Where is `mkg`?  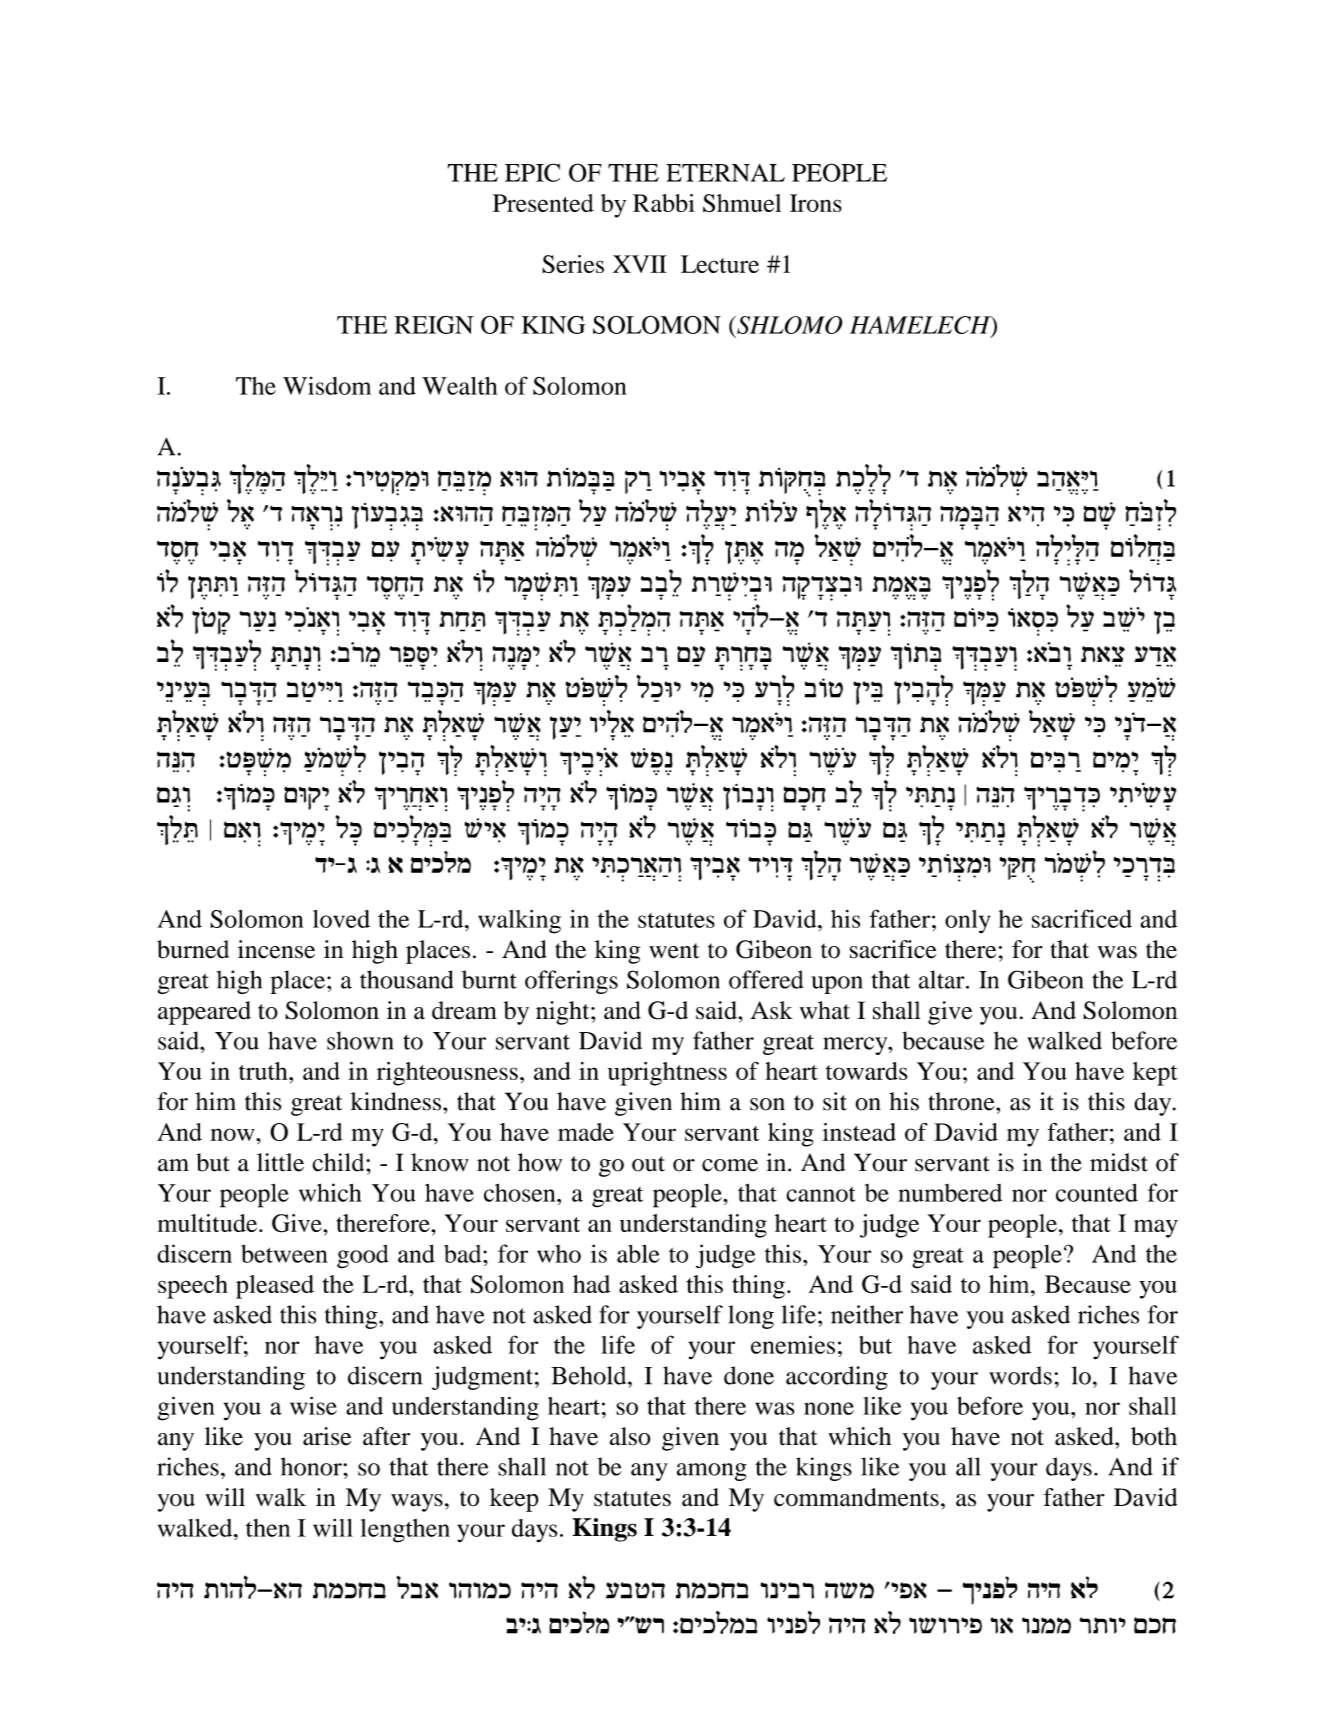
mkg is located at coordinates (1155, 1625).
